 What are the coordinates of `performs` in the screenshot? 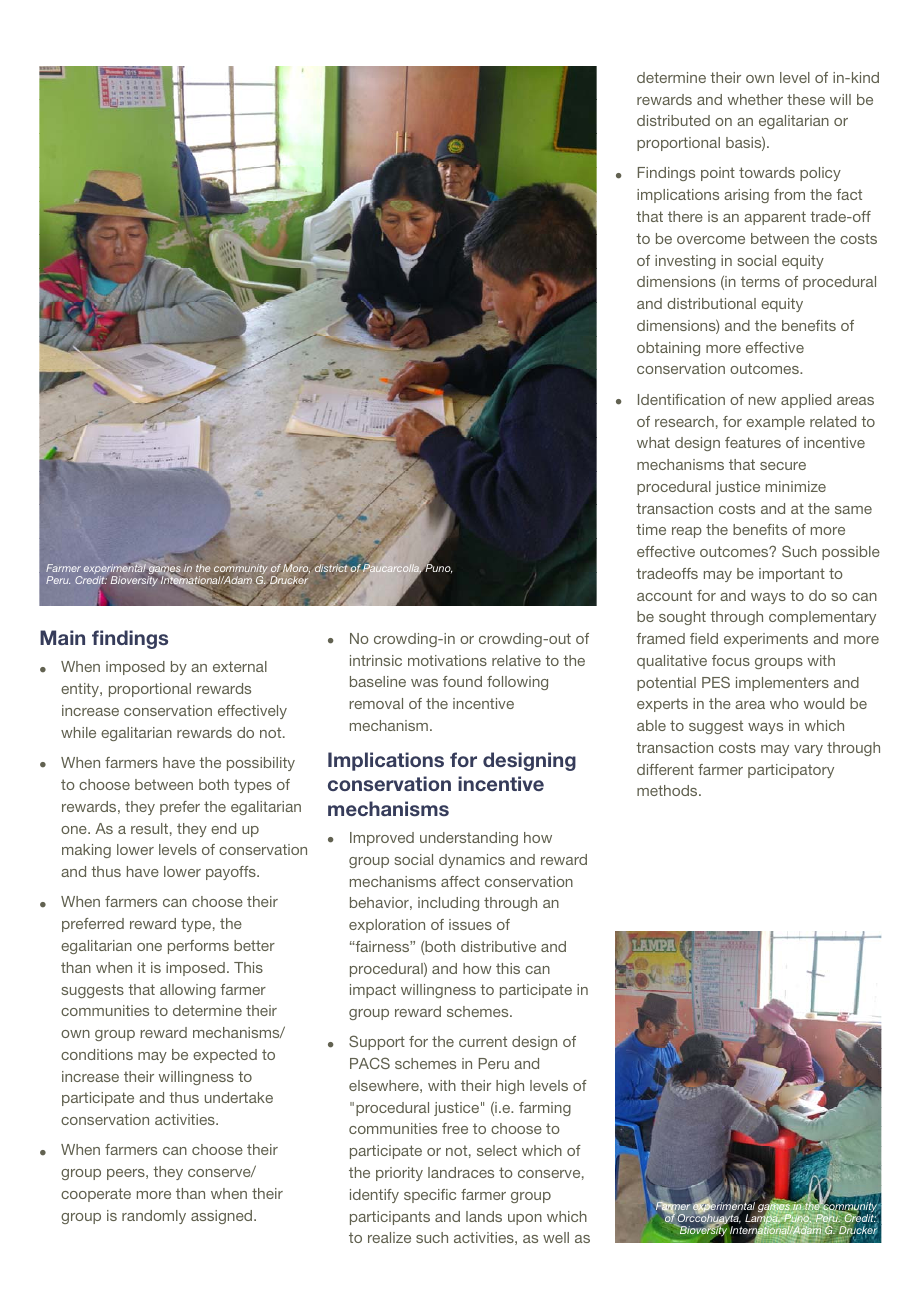 It's located at (198, 947).
